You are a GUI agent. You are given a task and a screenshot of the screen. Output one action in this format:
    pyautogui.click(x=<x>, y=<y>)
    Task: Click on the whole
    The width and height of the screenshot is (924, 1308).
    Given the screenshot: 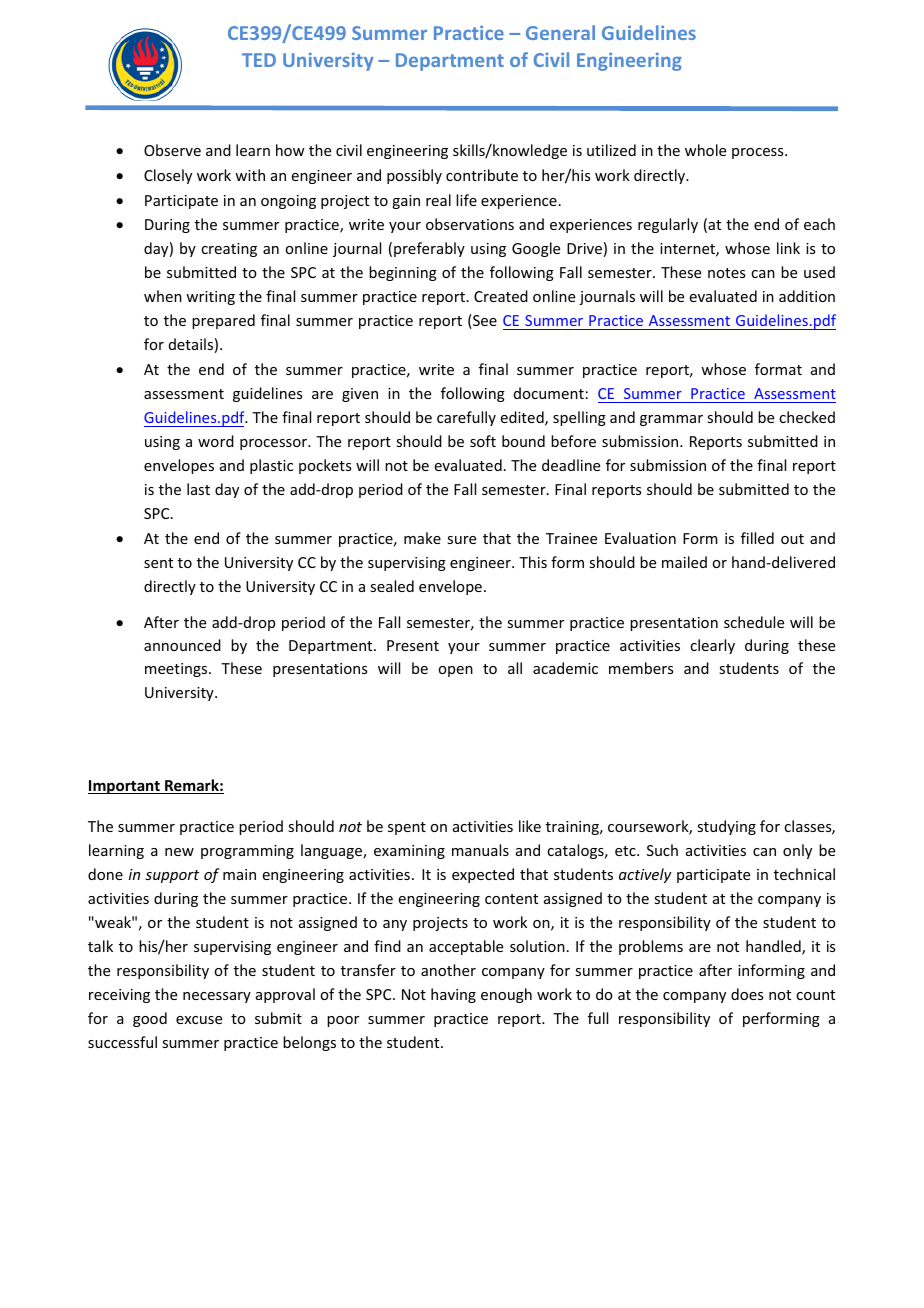 What is the action you would take?
    pyautogui.click(x=705, y=150)
